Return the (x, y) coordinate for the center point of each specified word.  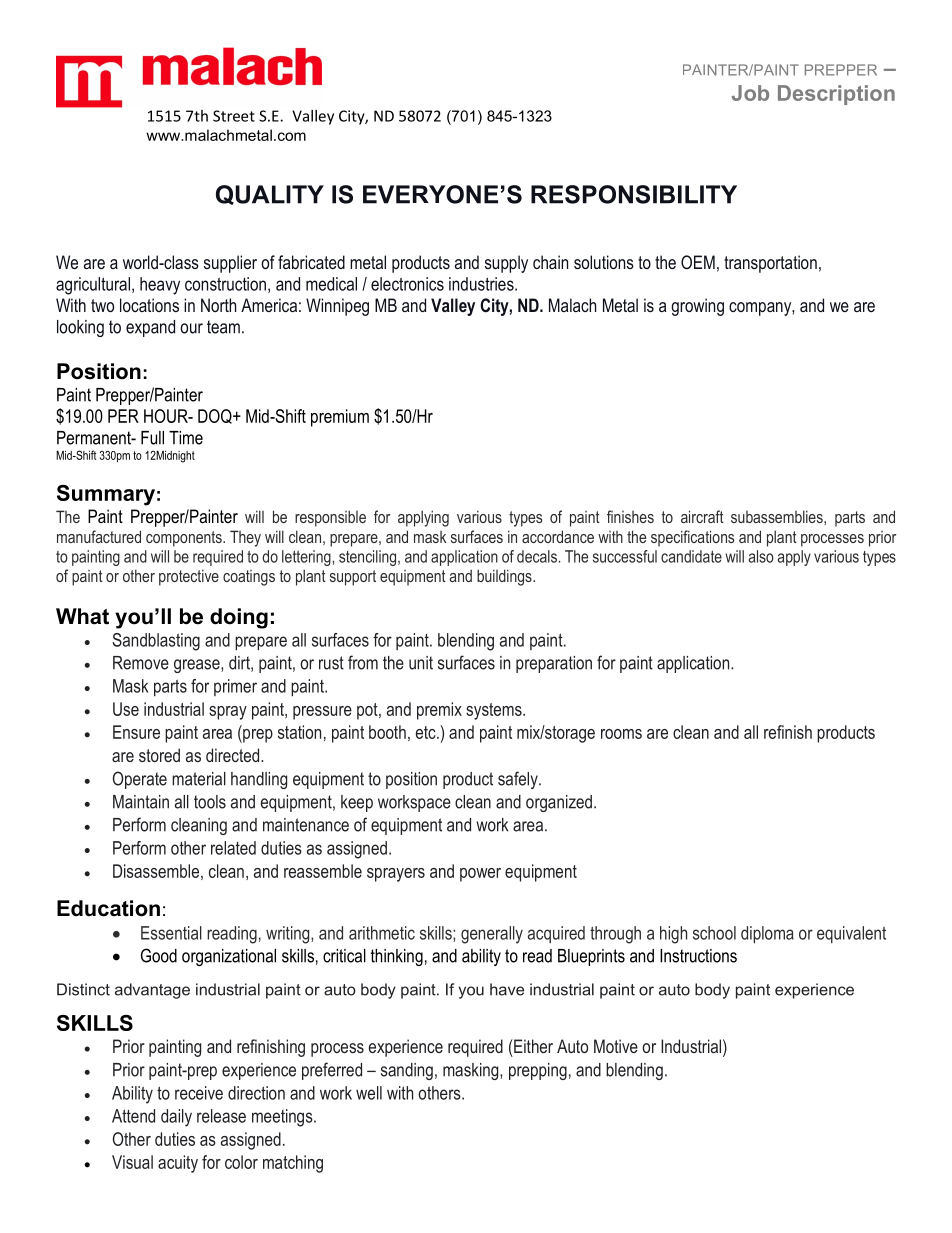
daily (176, 1118)
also (761, 556)
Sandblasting (156, 642)
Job (750, 93)
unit (421, 663)
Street (234, 116)
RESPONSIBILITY (634, 194)
